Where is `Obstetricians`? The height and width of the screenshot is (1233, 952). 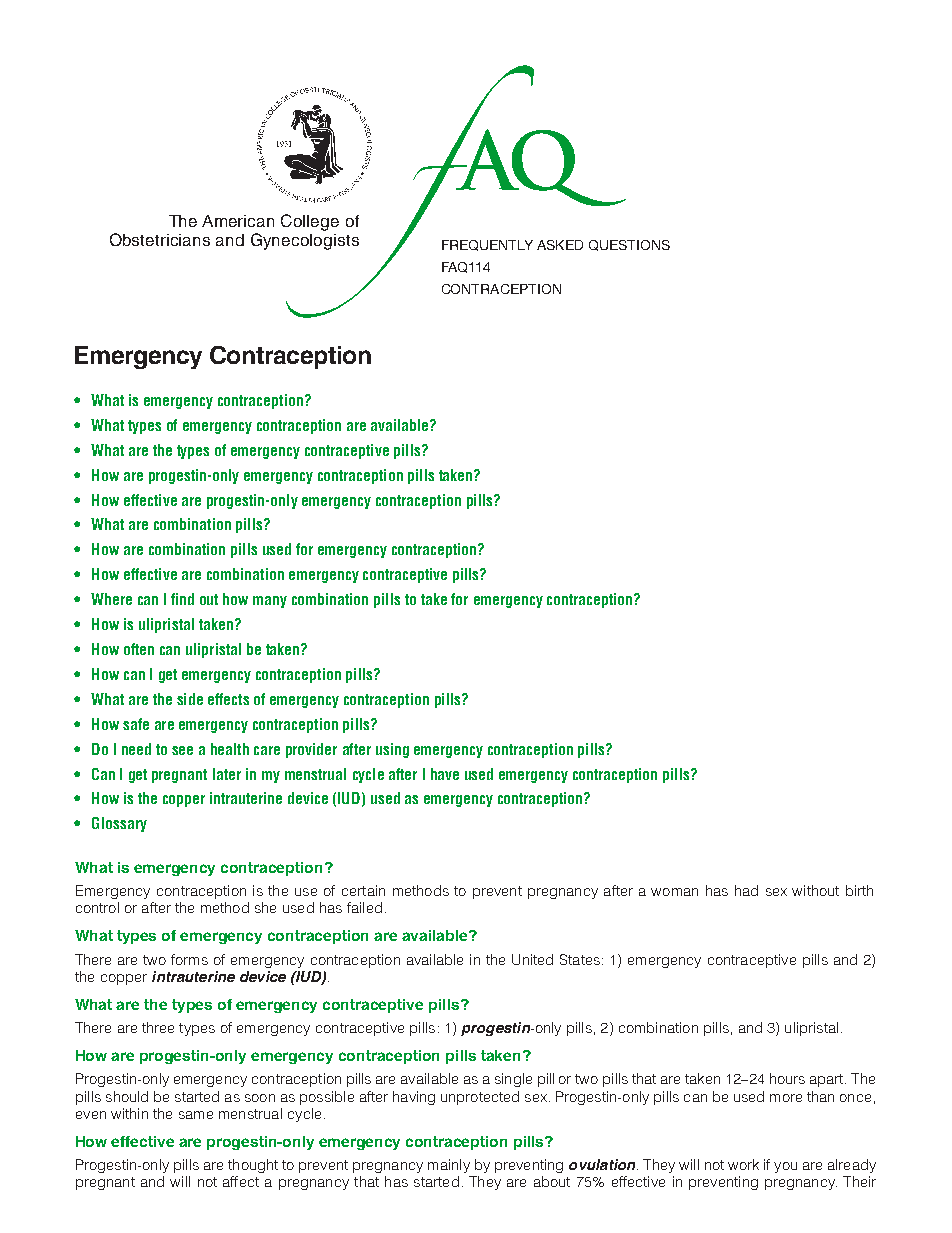
Obstetricians is located at coordinates (160, 239).
